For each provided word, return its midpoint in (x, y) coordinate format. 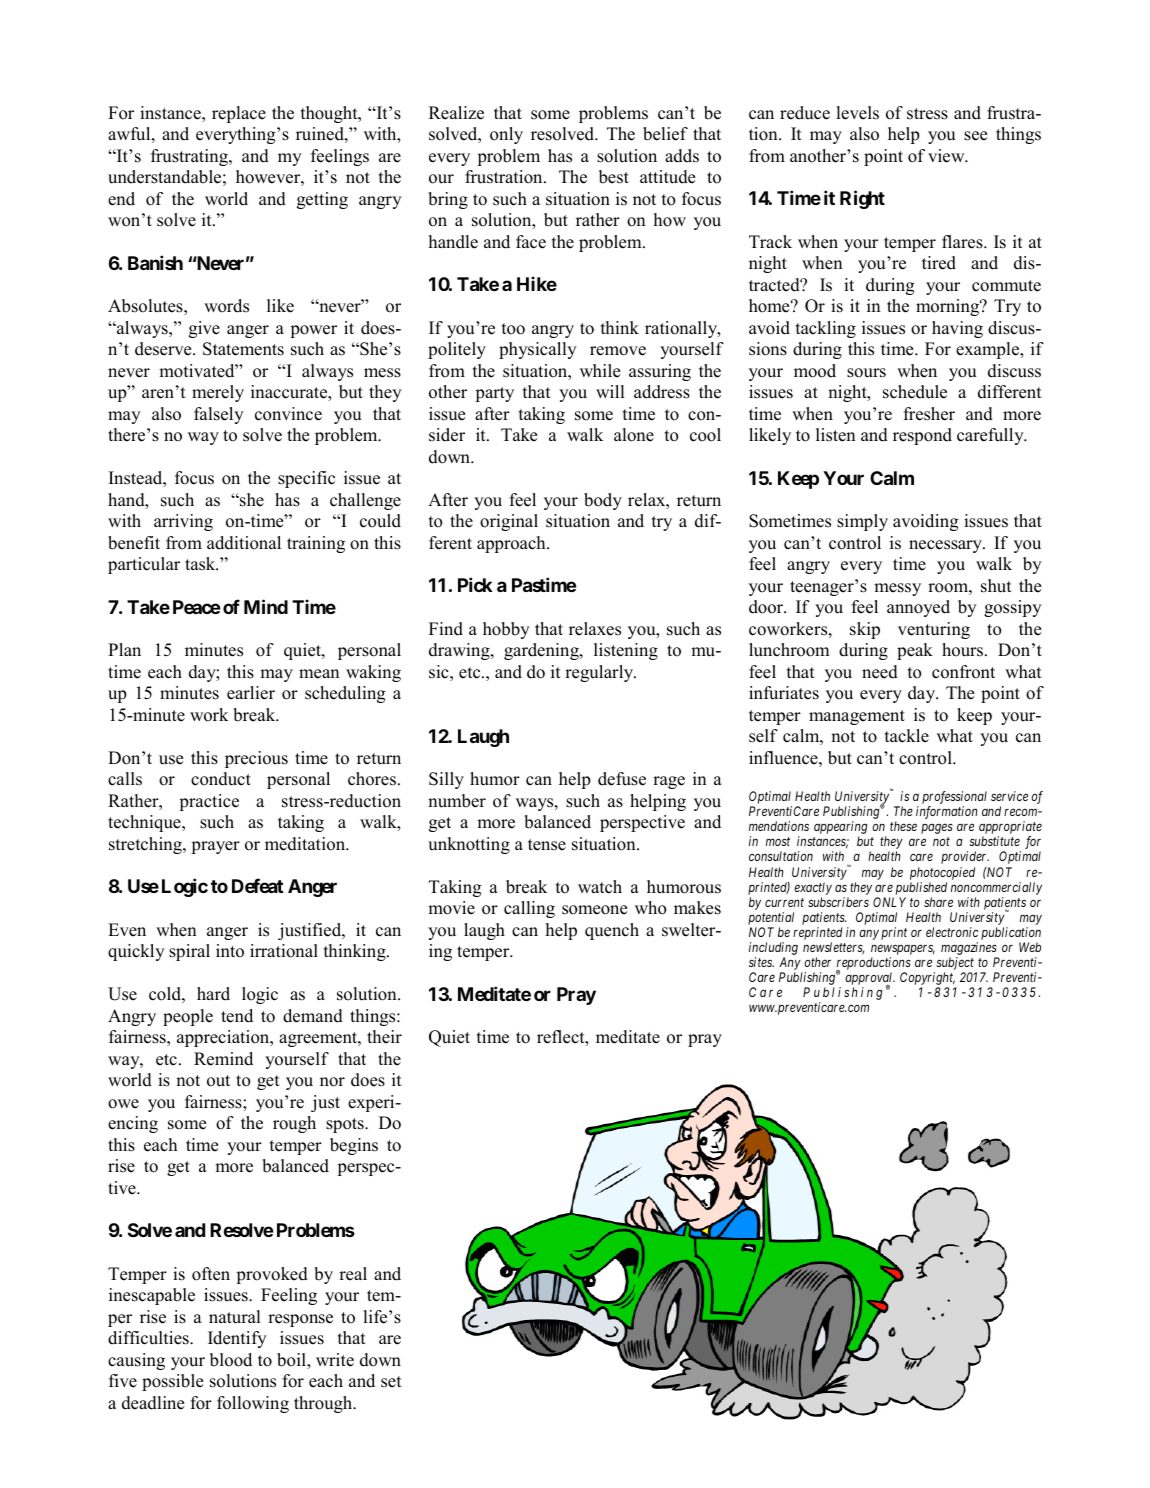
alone (634, 435)
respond (922, 436)
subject (955, 963)
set (391, 1382)
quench (612, 931)
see (975, 136)
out (218, 1081)
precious (256, 759)
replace (239, 114)
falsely (219, 415)
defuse (622, 779)
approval (870, 979)
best (614, 177)
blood (231, 1360)
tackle (907, 736)
